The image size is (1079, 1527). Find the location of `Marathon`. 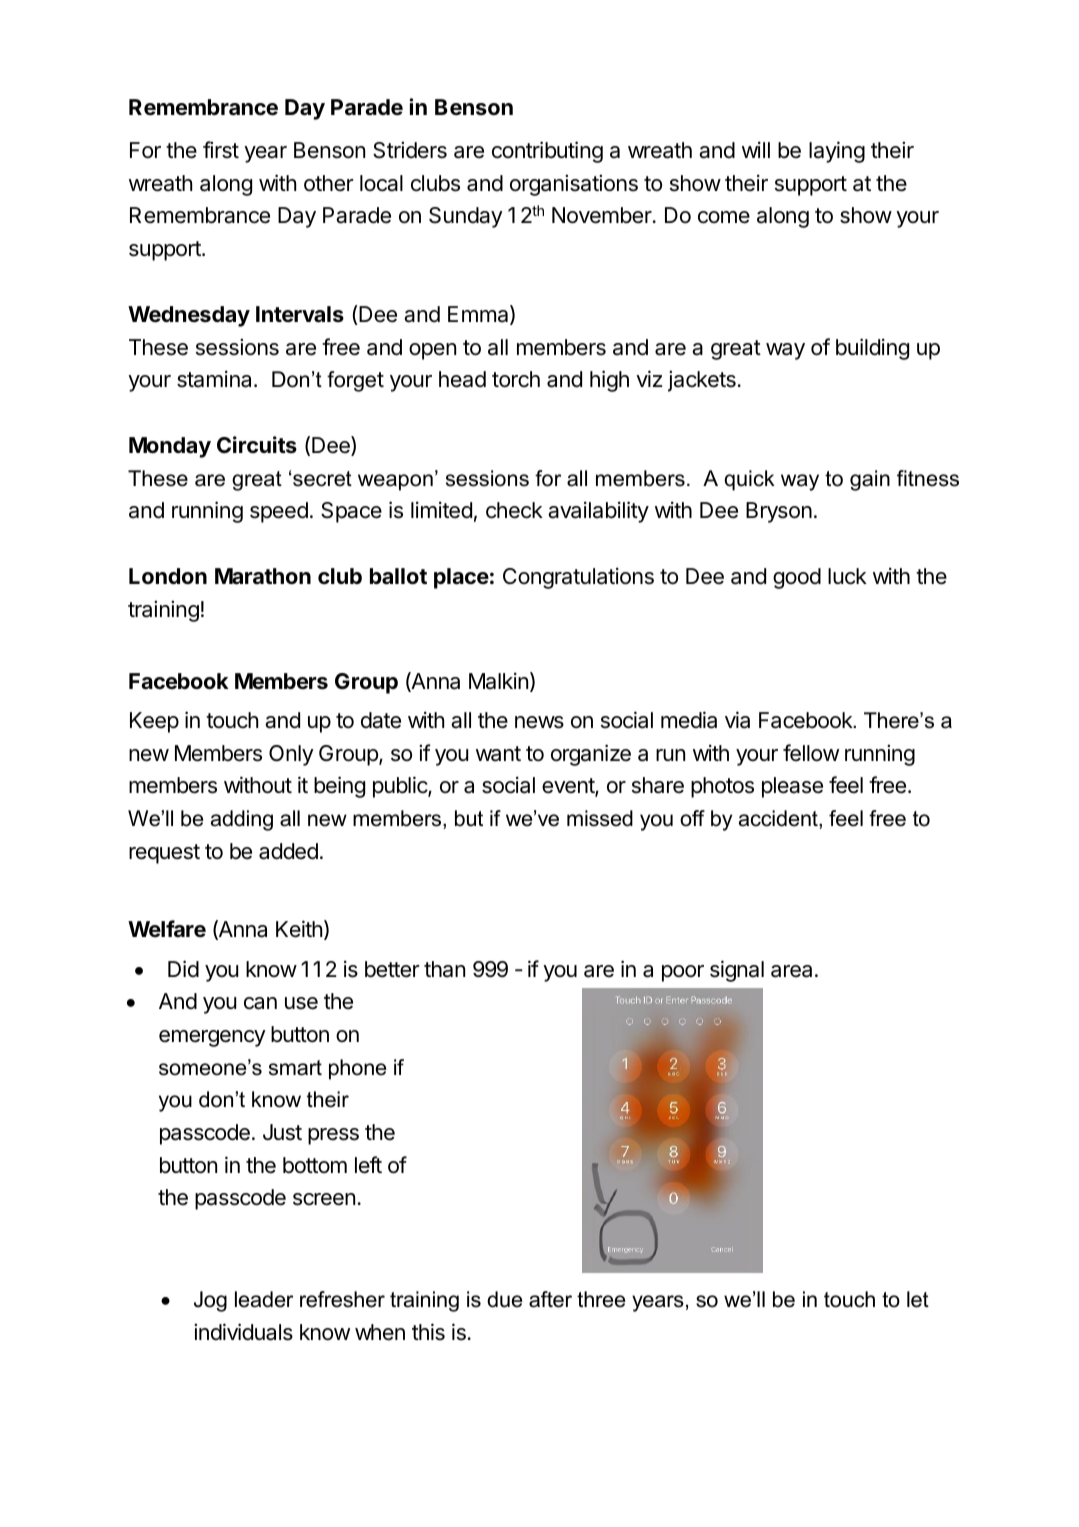

Marathon is located at coordinates (263, 576).
